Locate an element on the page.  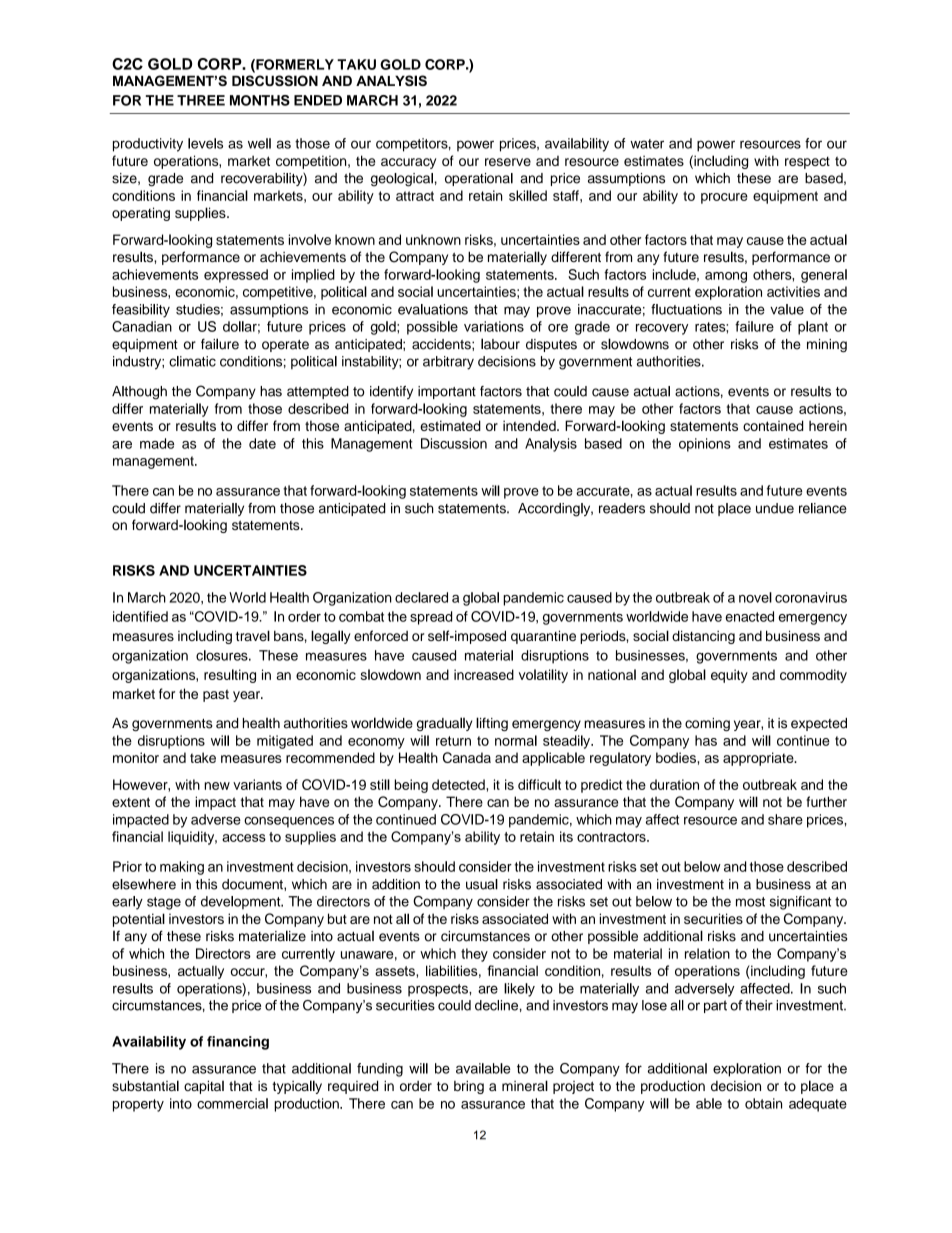
appropriate is located at coordinates (759, 759).
